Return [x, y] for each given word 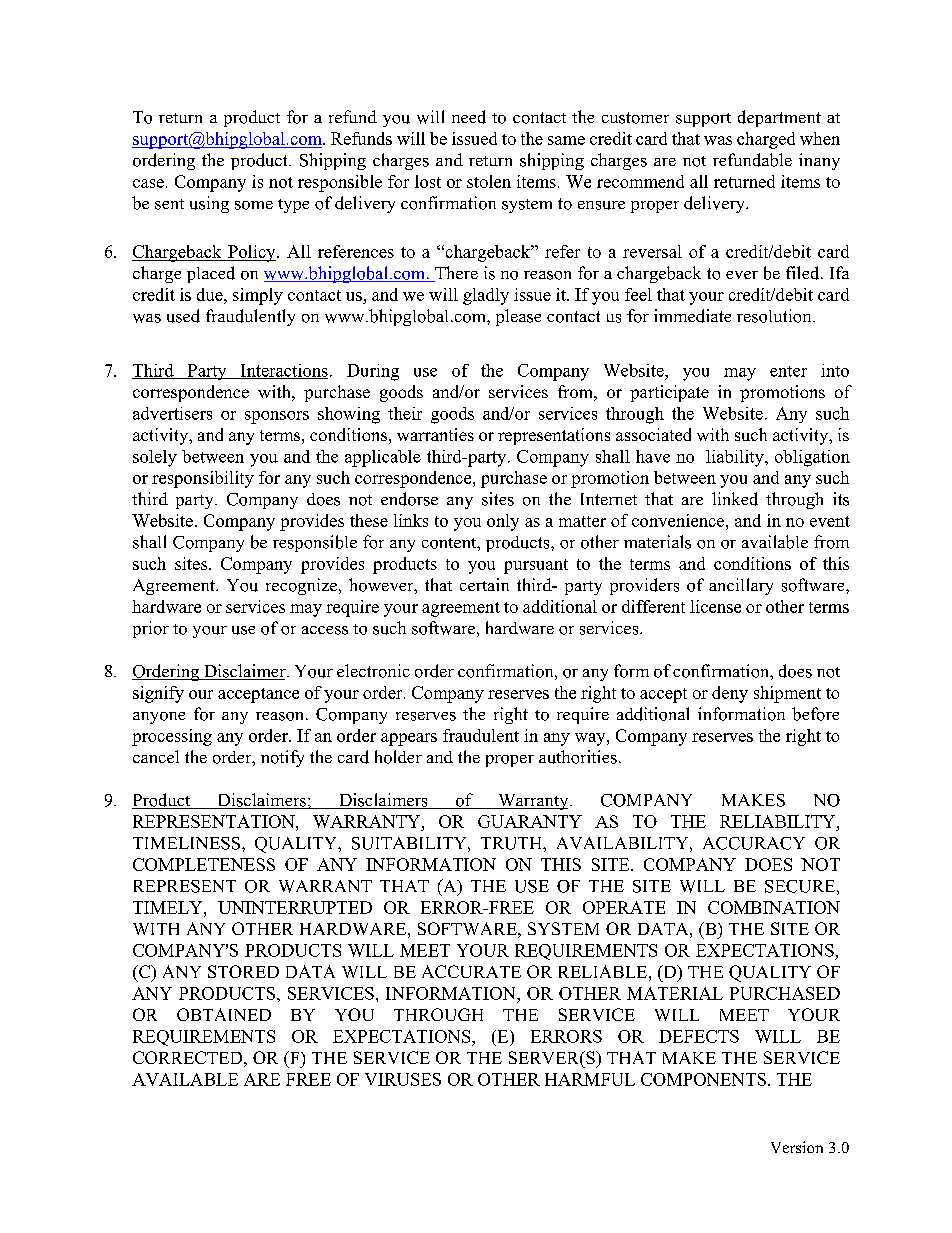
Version [797, 1147]
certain [484, 584]
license [715, 606]
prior [151, 629]
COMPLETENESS [204, 864]
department [779, 118]
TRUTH [512, 843]
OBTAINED [224, 1014]
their [405, 413]
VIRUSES [403, 1079]
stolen [489, 181]
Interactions [283, 371]
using [209, 204]
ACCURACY [754, 843]
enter [788, 371]
